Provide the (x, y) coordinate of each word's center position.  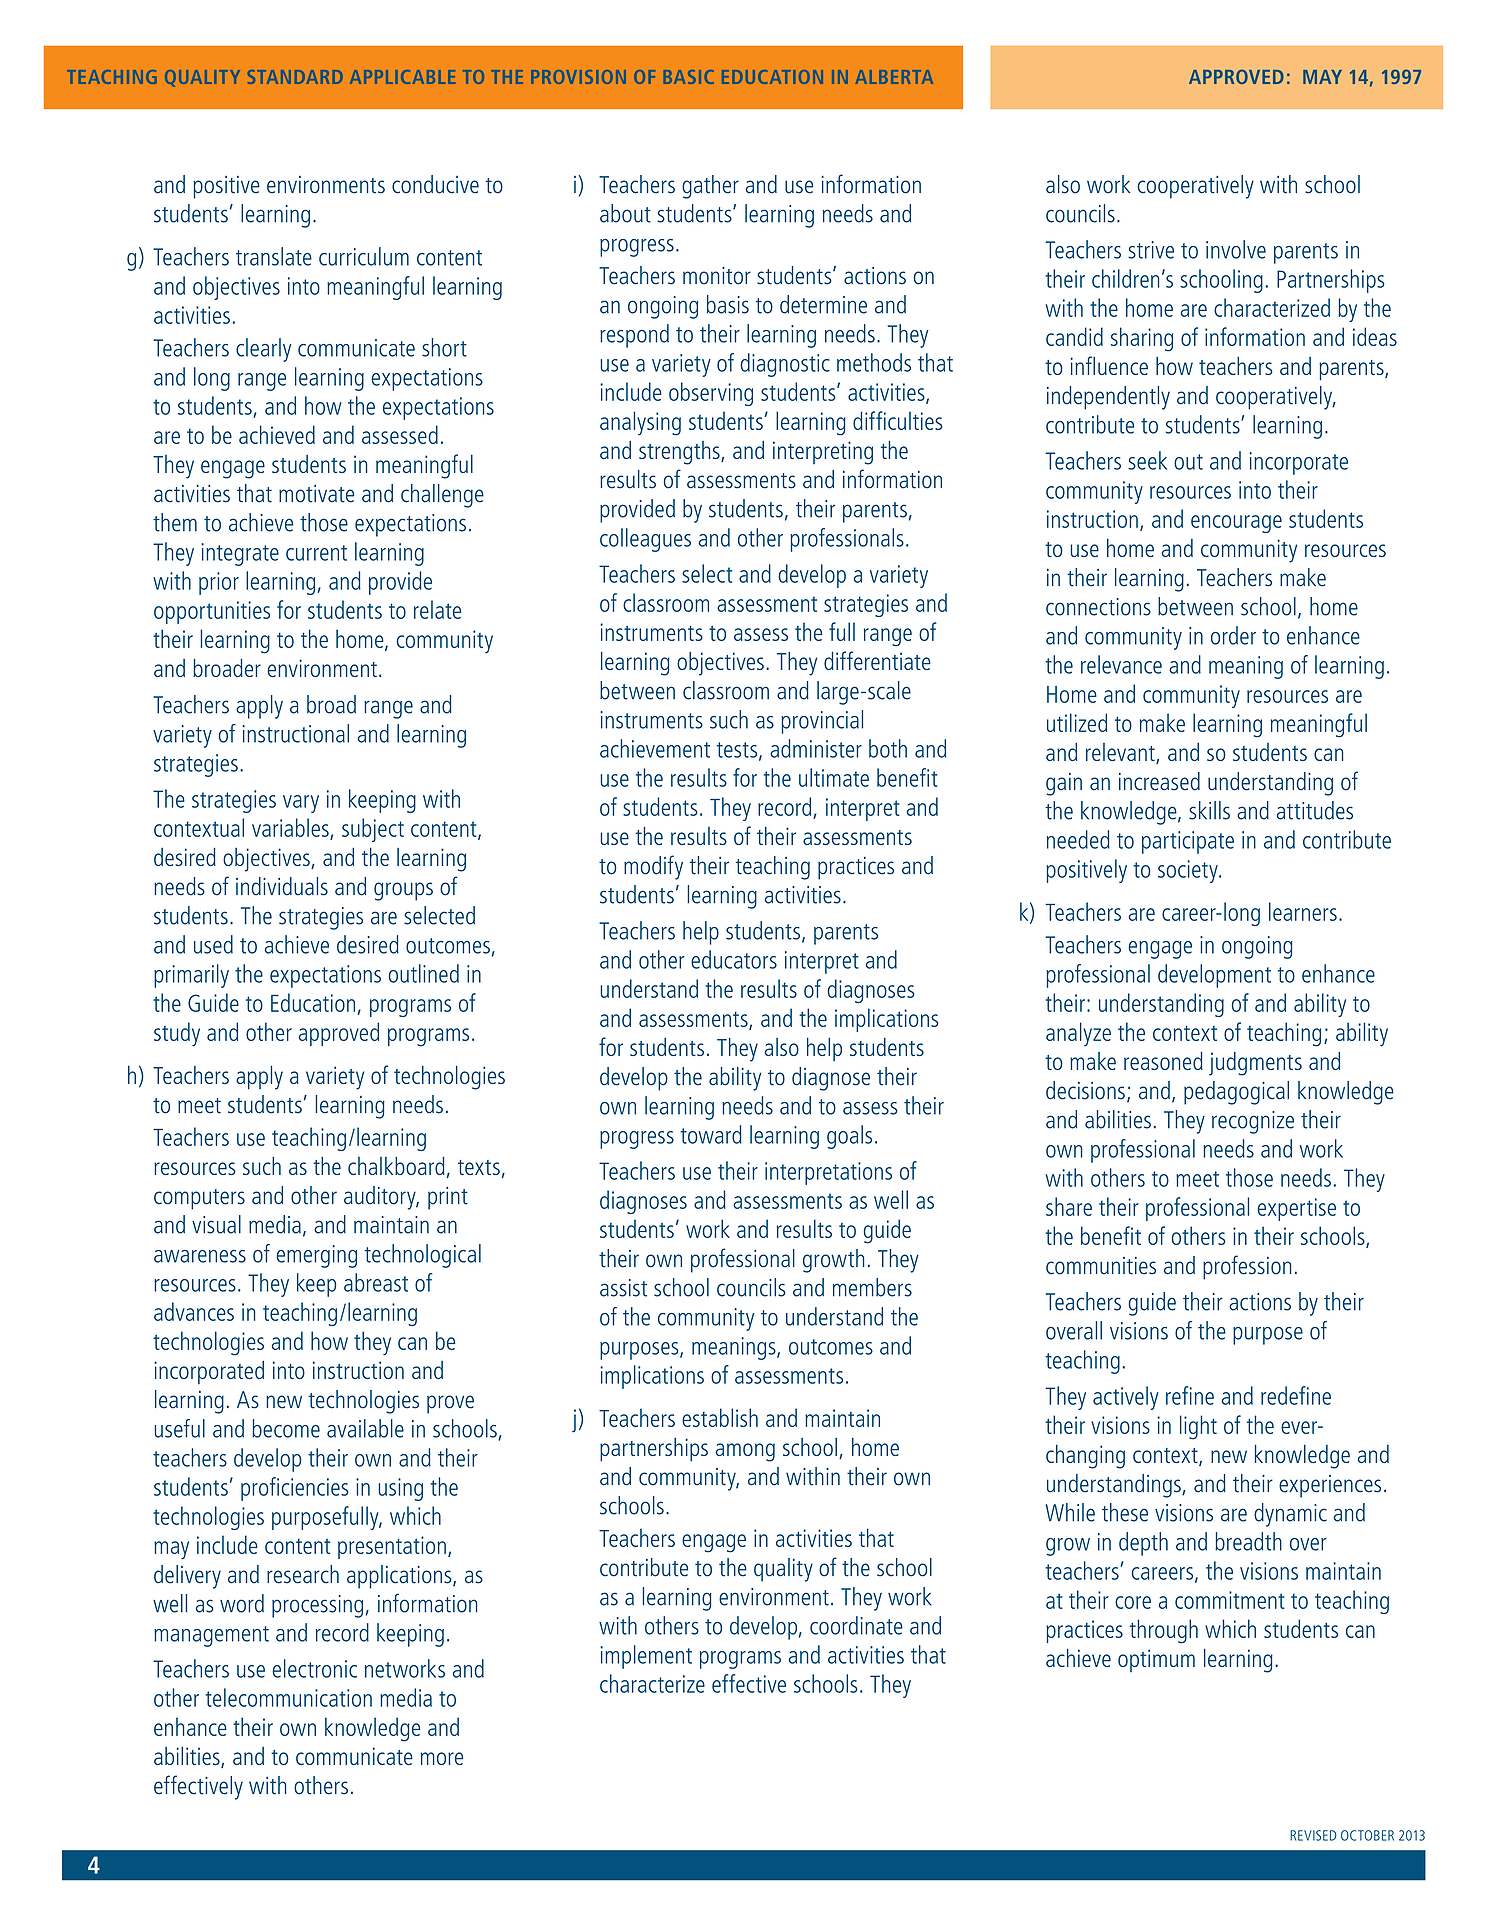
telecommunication (288, 1697)
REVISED (1313, 1835)
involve (1236, 249)
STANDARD (295, 77)
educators (734, 959)
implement (646, 1657)
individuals (282, 886)
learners (1303, 911)
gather (710, 187)
